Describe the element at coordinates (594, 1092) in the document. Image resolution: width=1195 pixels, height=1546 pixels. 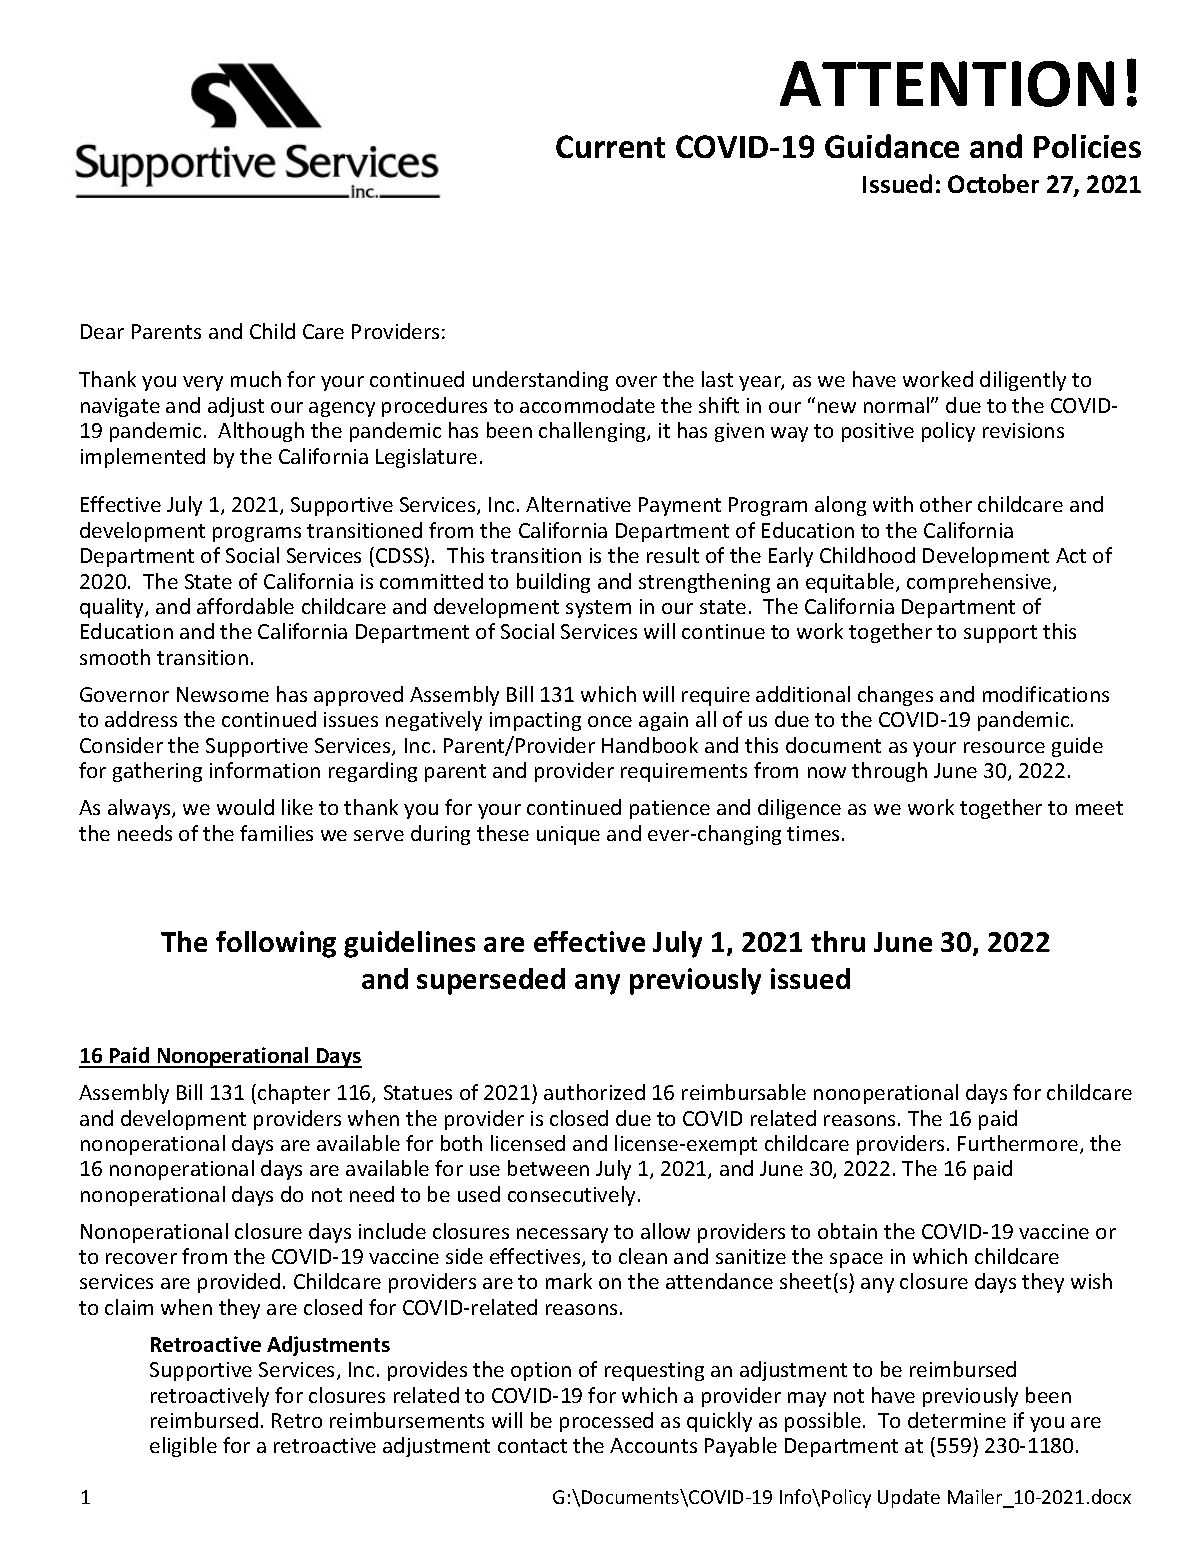
I see `authorized` at that location.
